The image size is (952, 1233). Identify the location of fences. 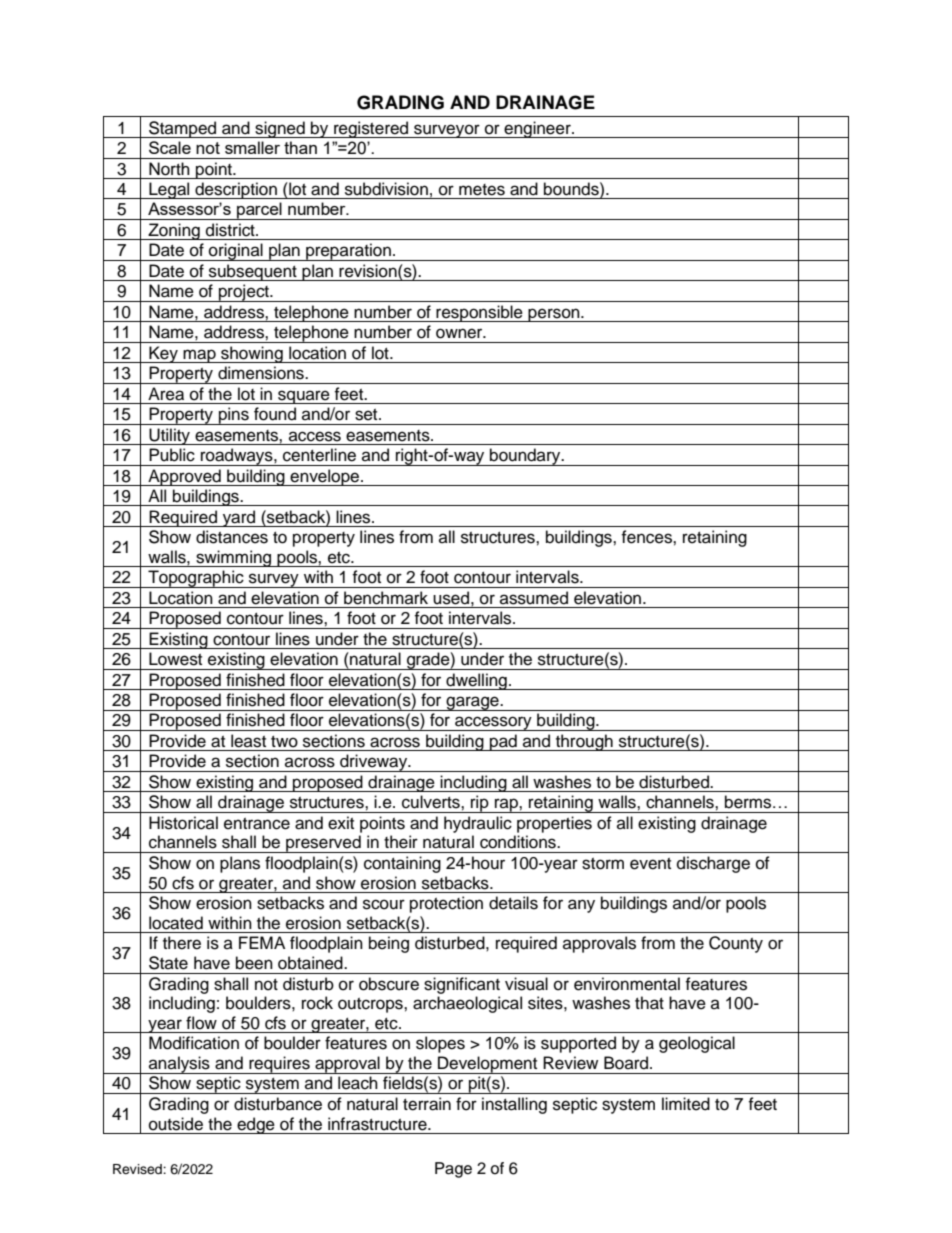
(647, 537).
